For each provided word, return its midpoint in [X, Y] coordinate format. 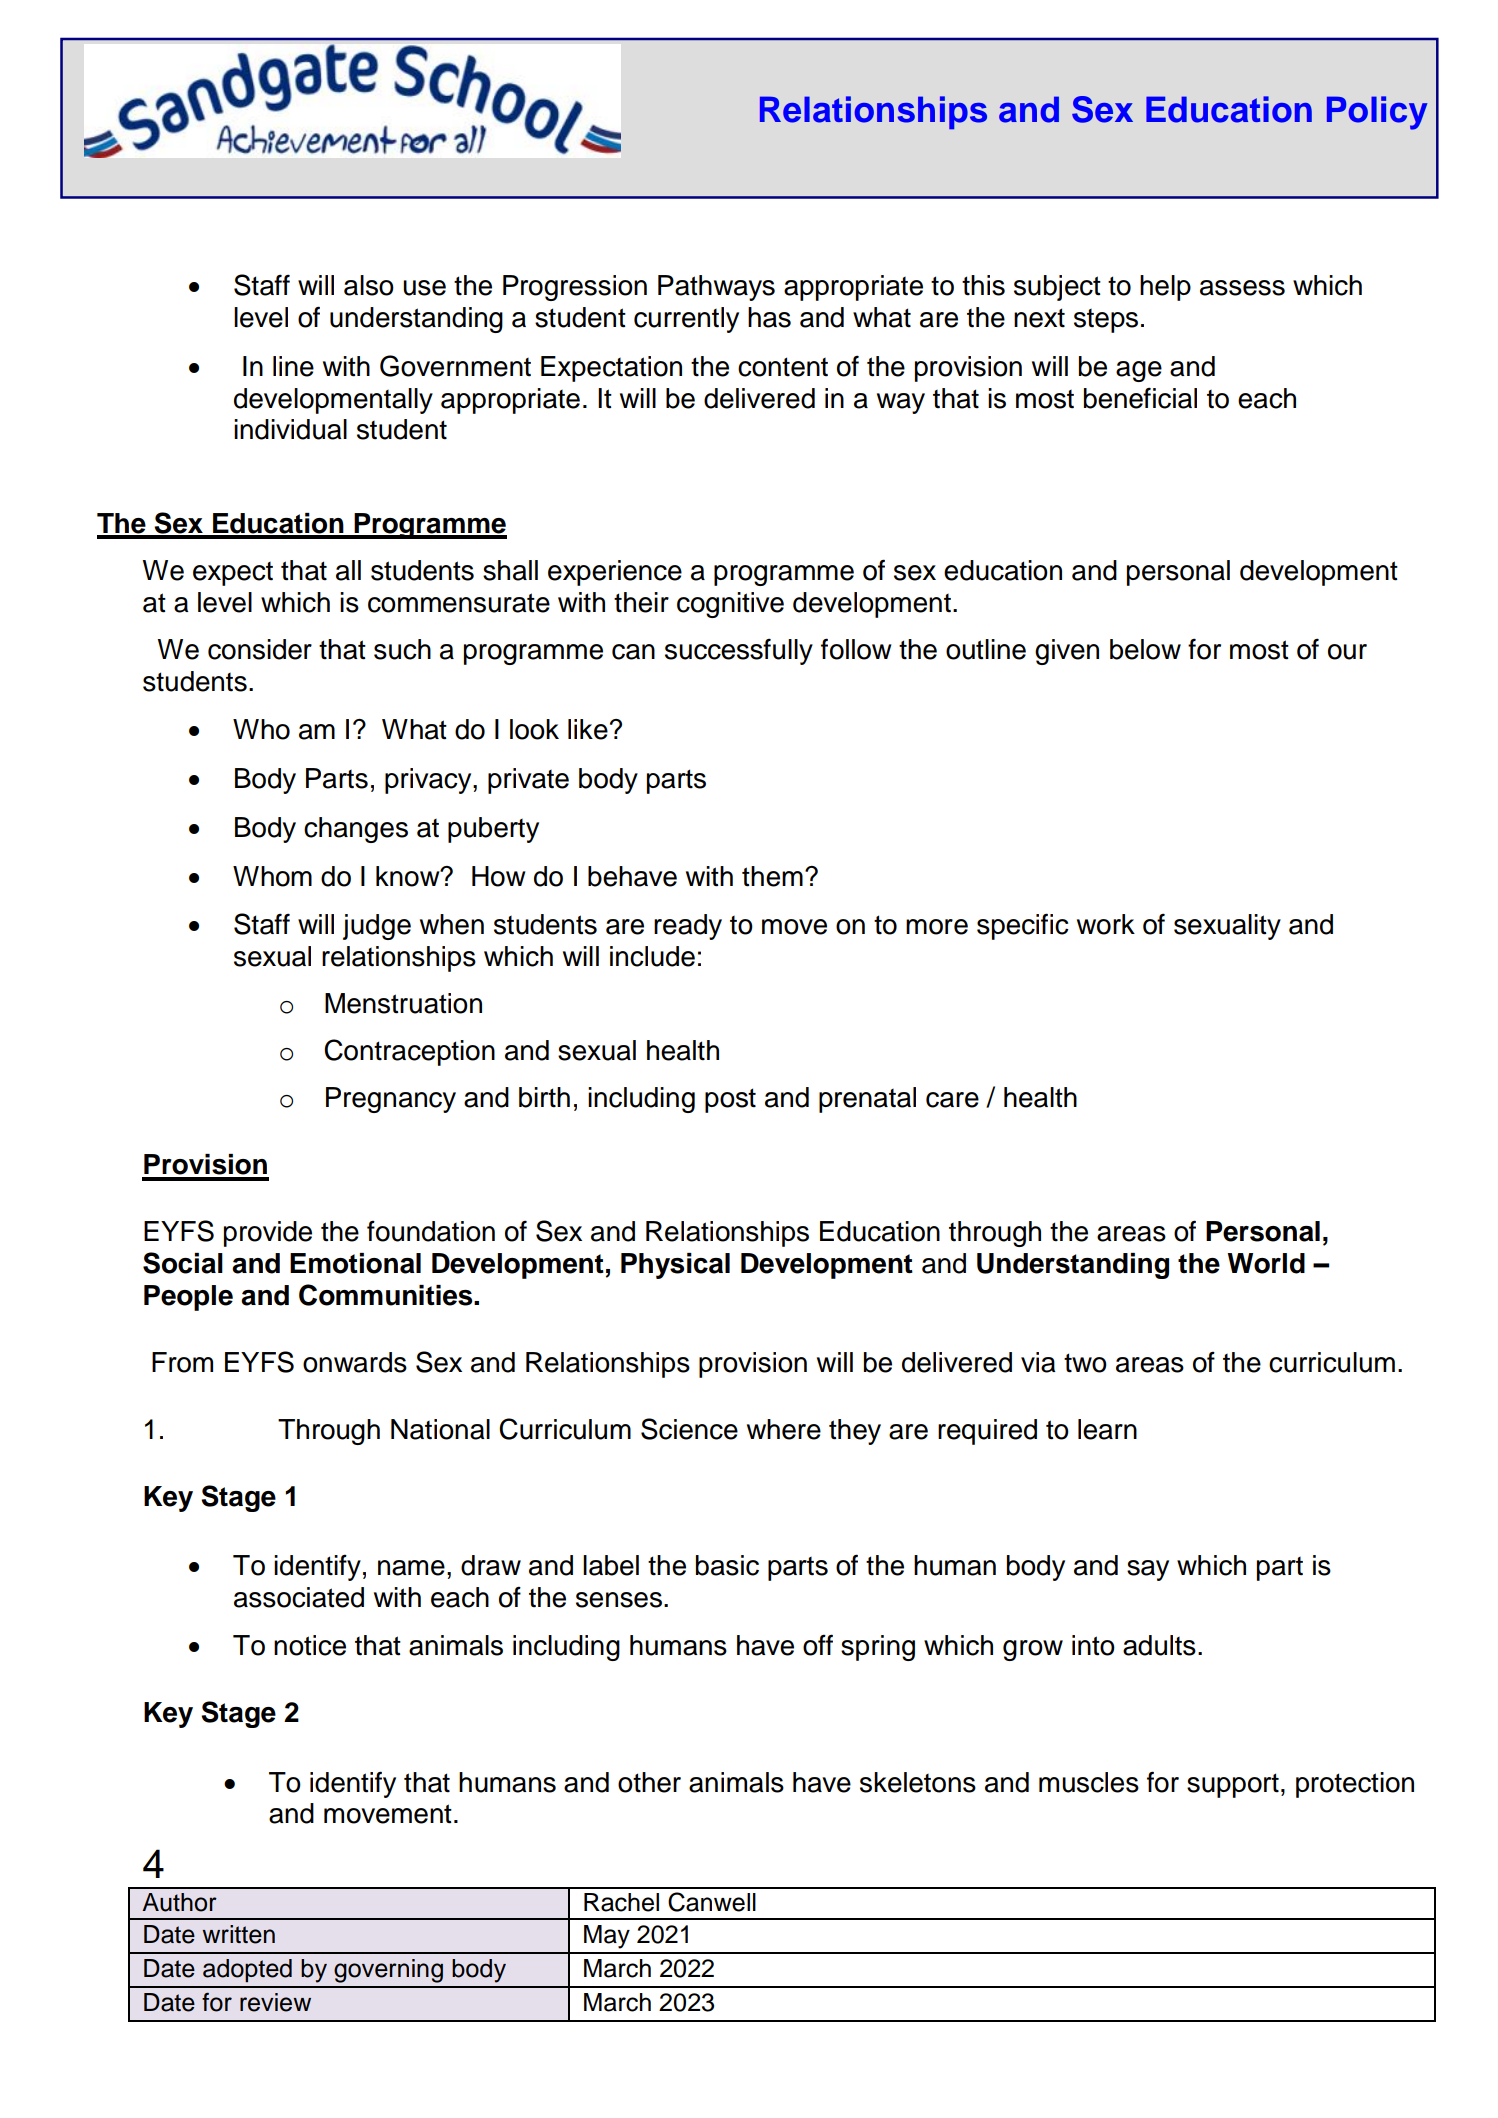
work [1106, 924]
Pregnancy [391, 1100]
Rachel [621, 1902]
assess [1242, 288]
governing [388, 1971]
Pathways [716, 288]
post [730, 1100]
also [369, 285]
